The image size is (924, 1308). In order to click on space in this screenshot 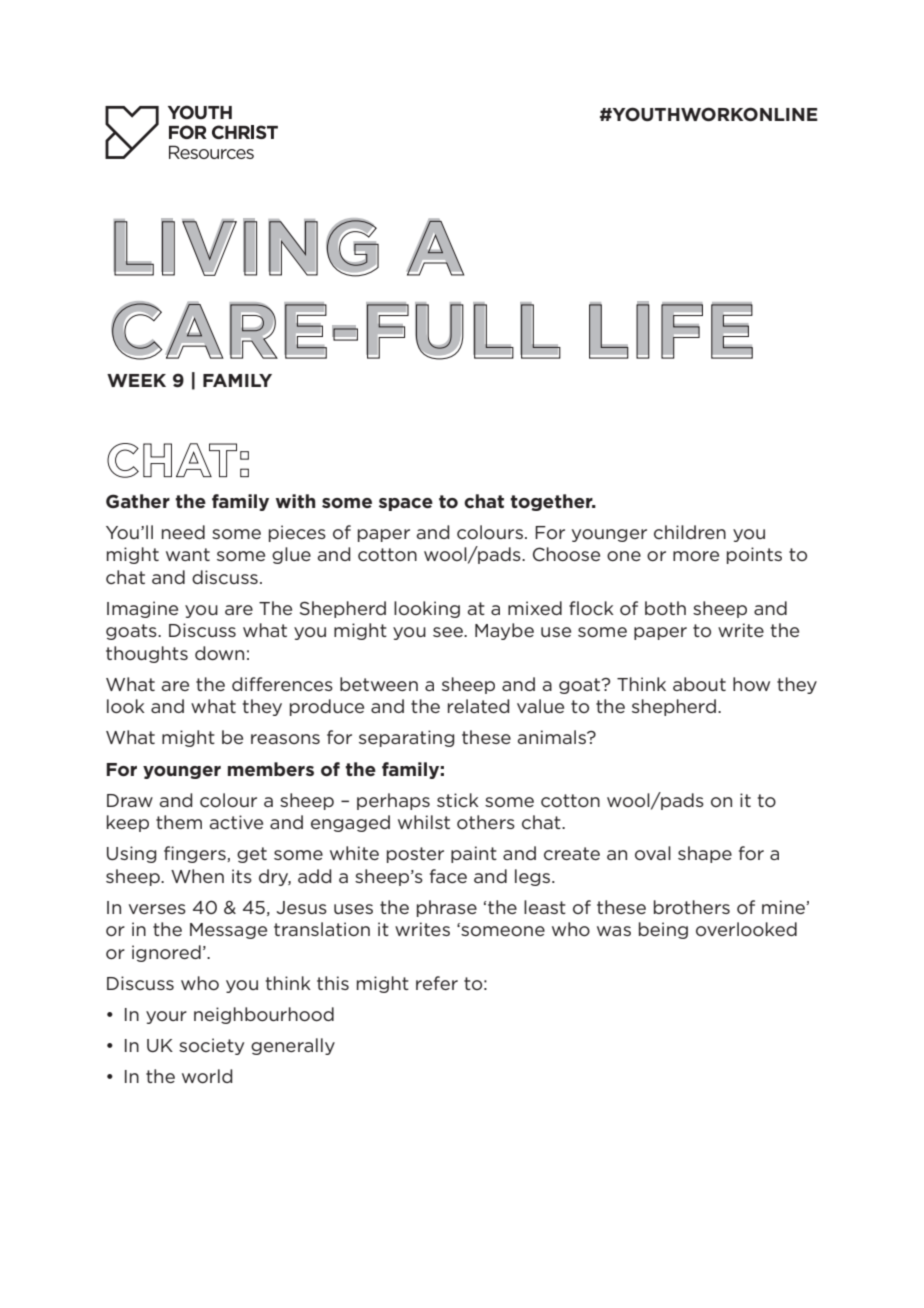, I will do `click(406, 504)`.
